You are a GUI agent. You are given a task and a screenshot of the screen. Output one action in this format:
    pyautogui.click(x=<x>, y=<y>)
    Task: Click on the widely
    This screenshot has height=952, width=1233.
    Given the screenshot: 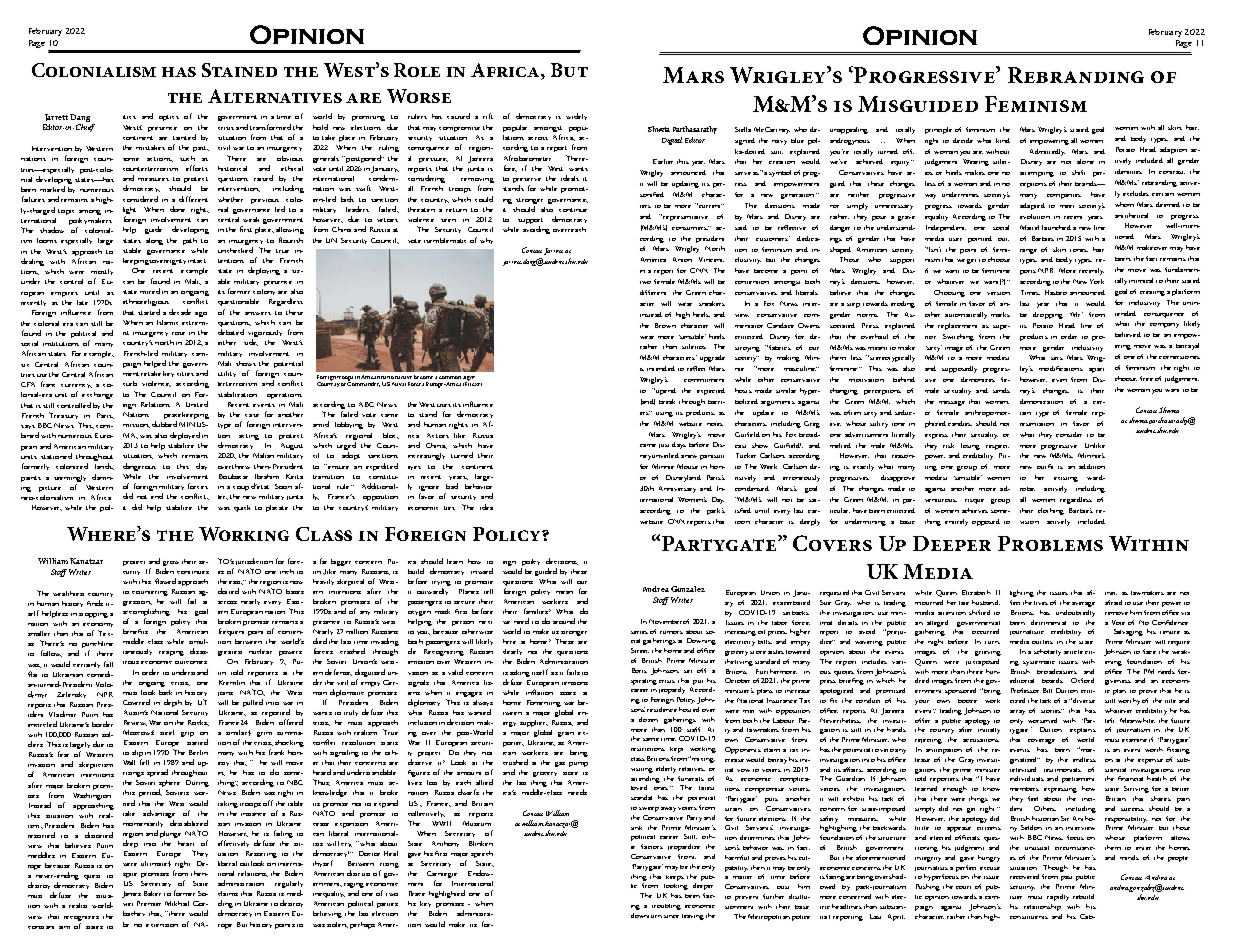 What is the action you would take?
    pyautogui.click(x=576, y=116)
